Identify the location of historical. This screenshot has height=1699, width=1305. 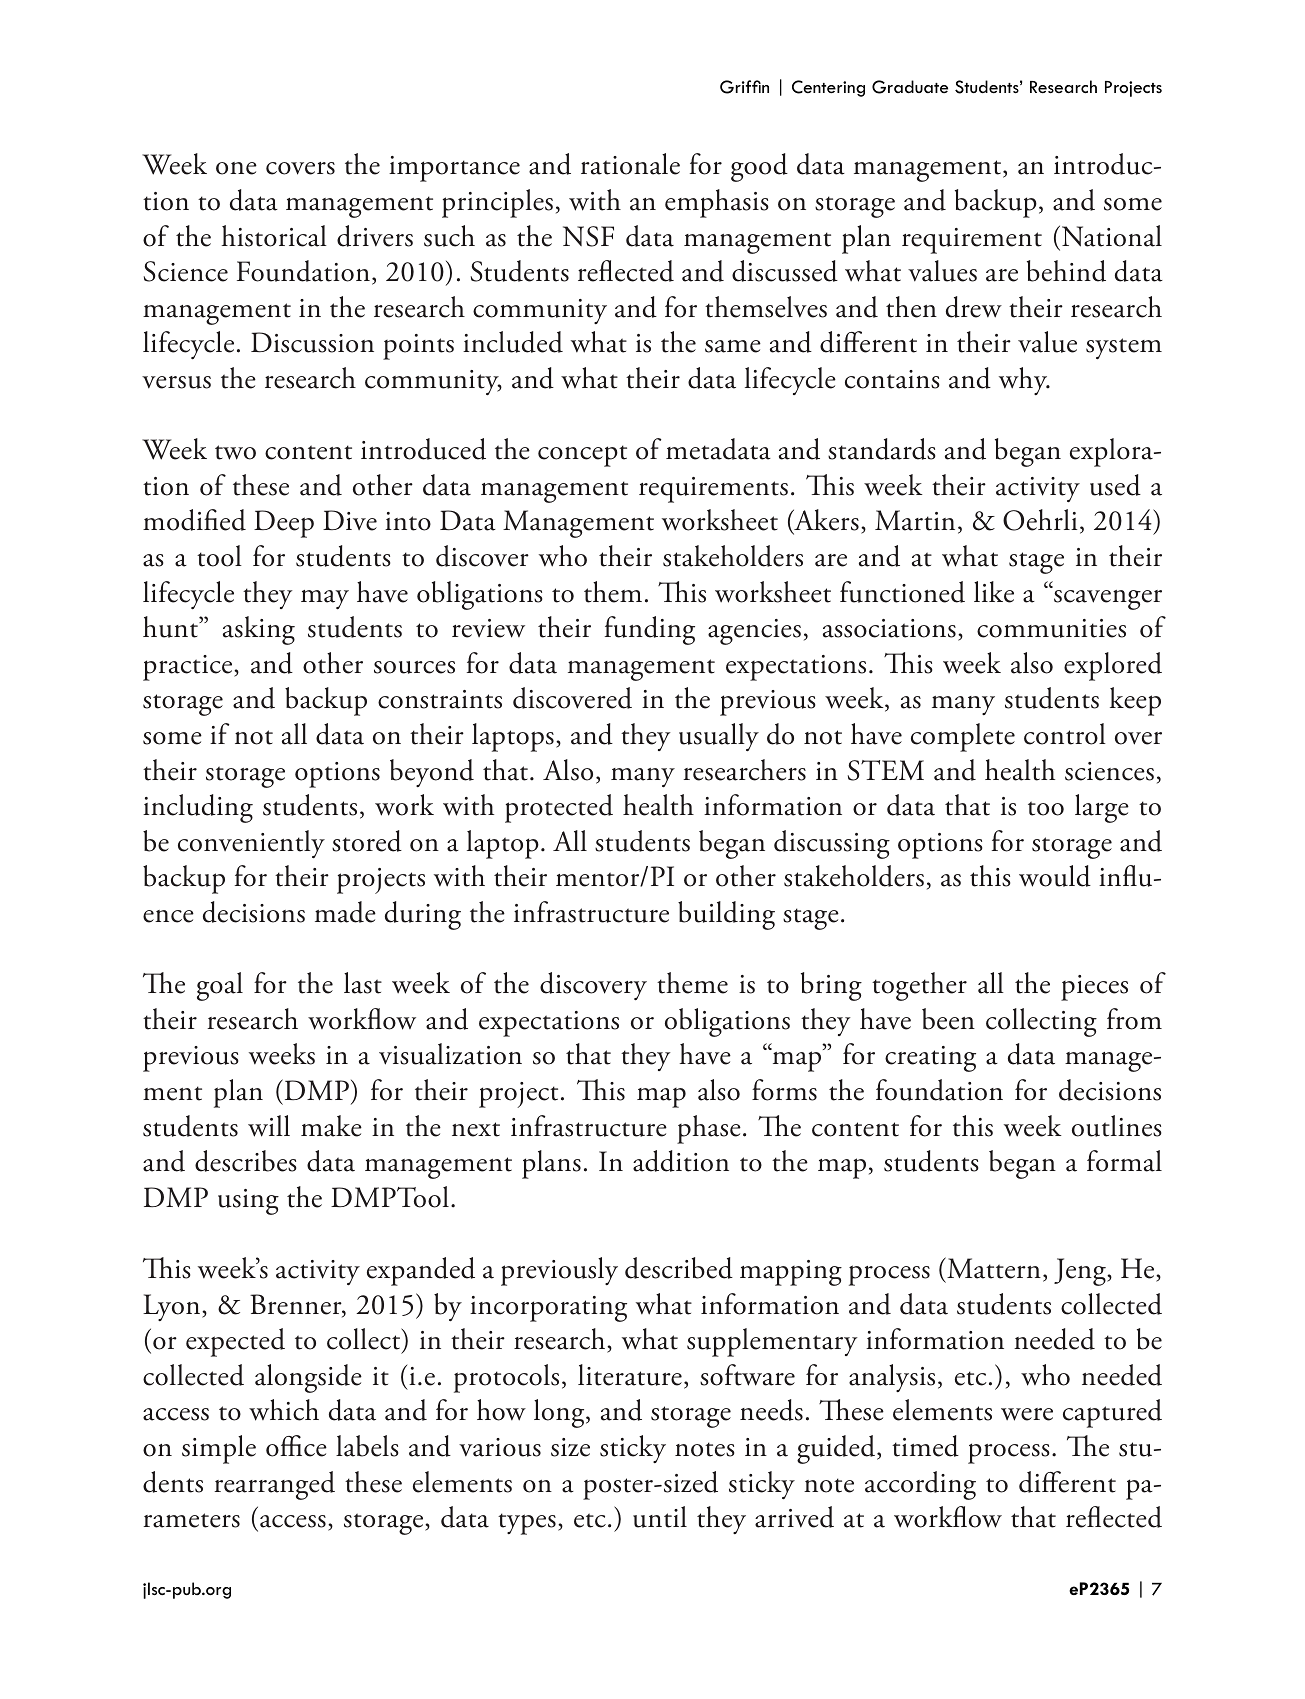
(274, 236).
